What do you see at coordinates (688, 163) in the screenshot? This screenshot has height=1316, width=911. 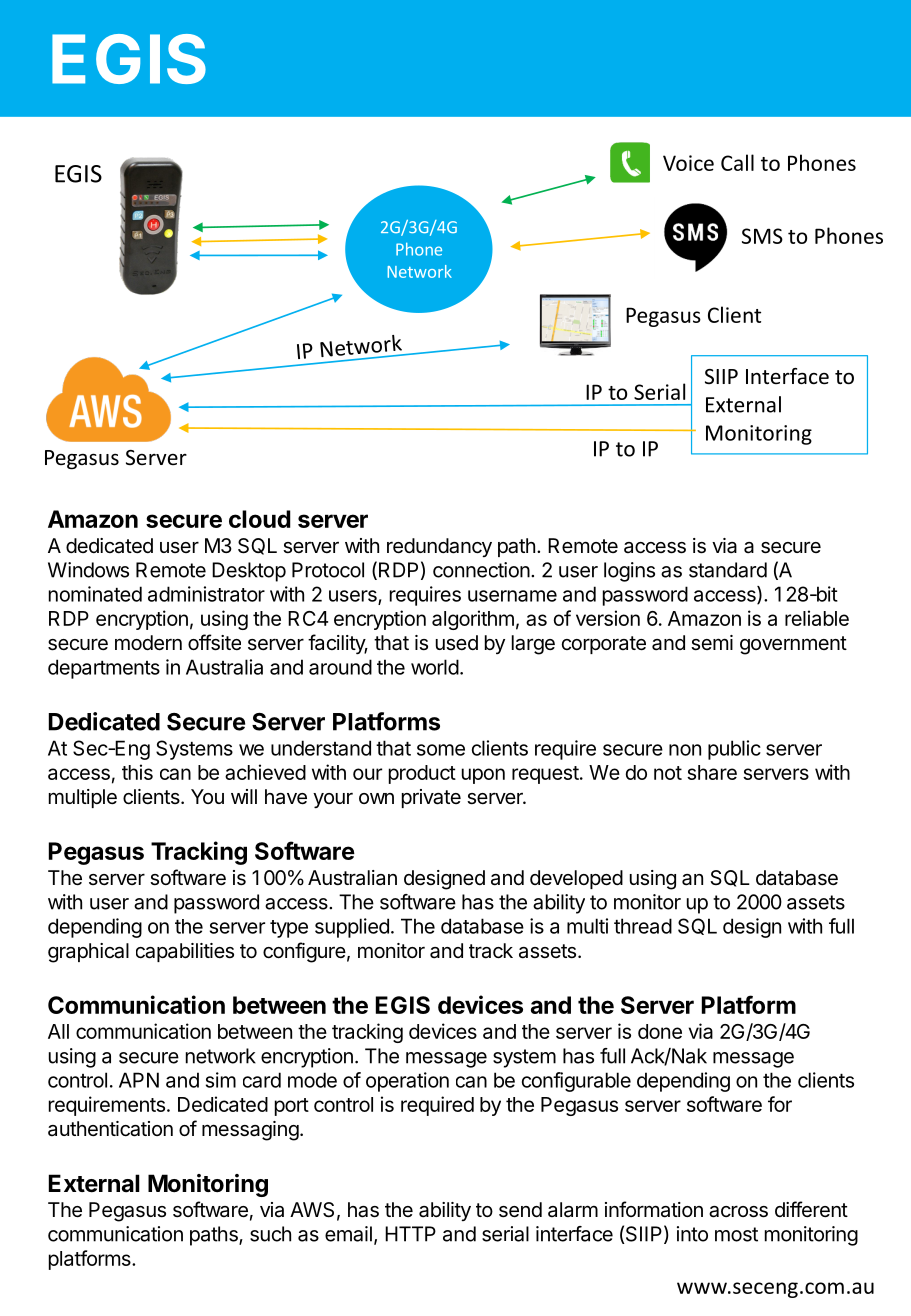 I see `Voice` at bounding box center [688, 163].
